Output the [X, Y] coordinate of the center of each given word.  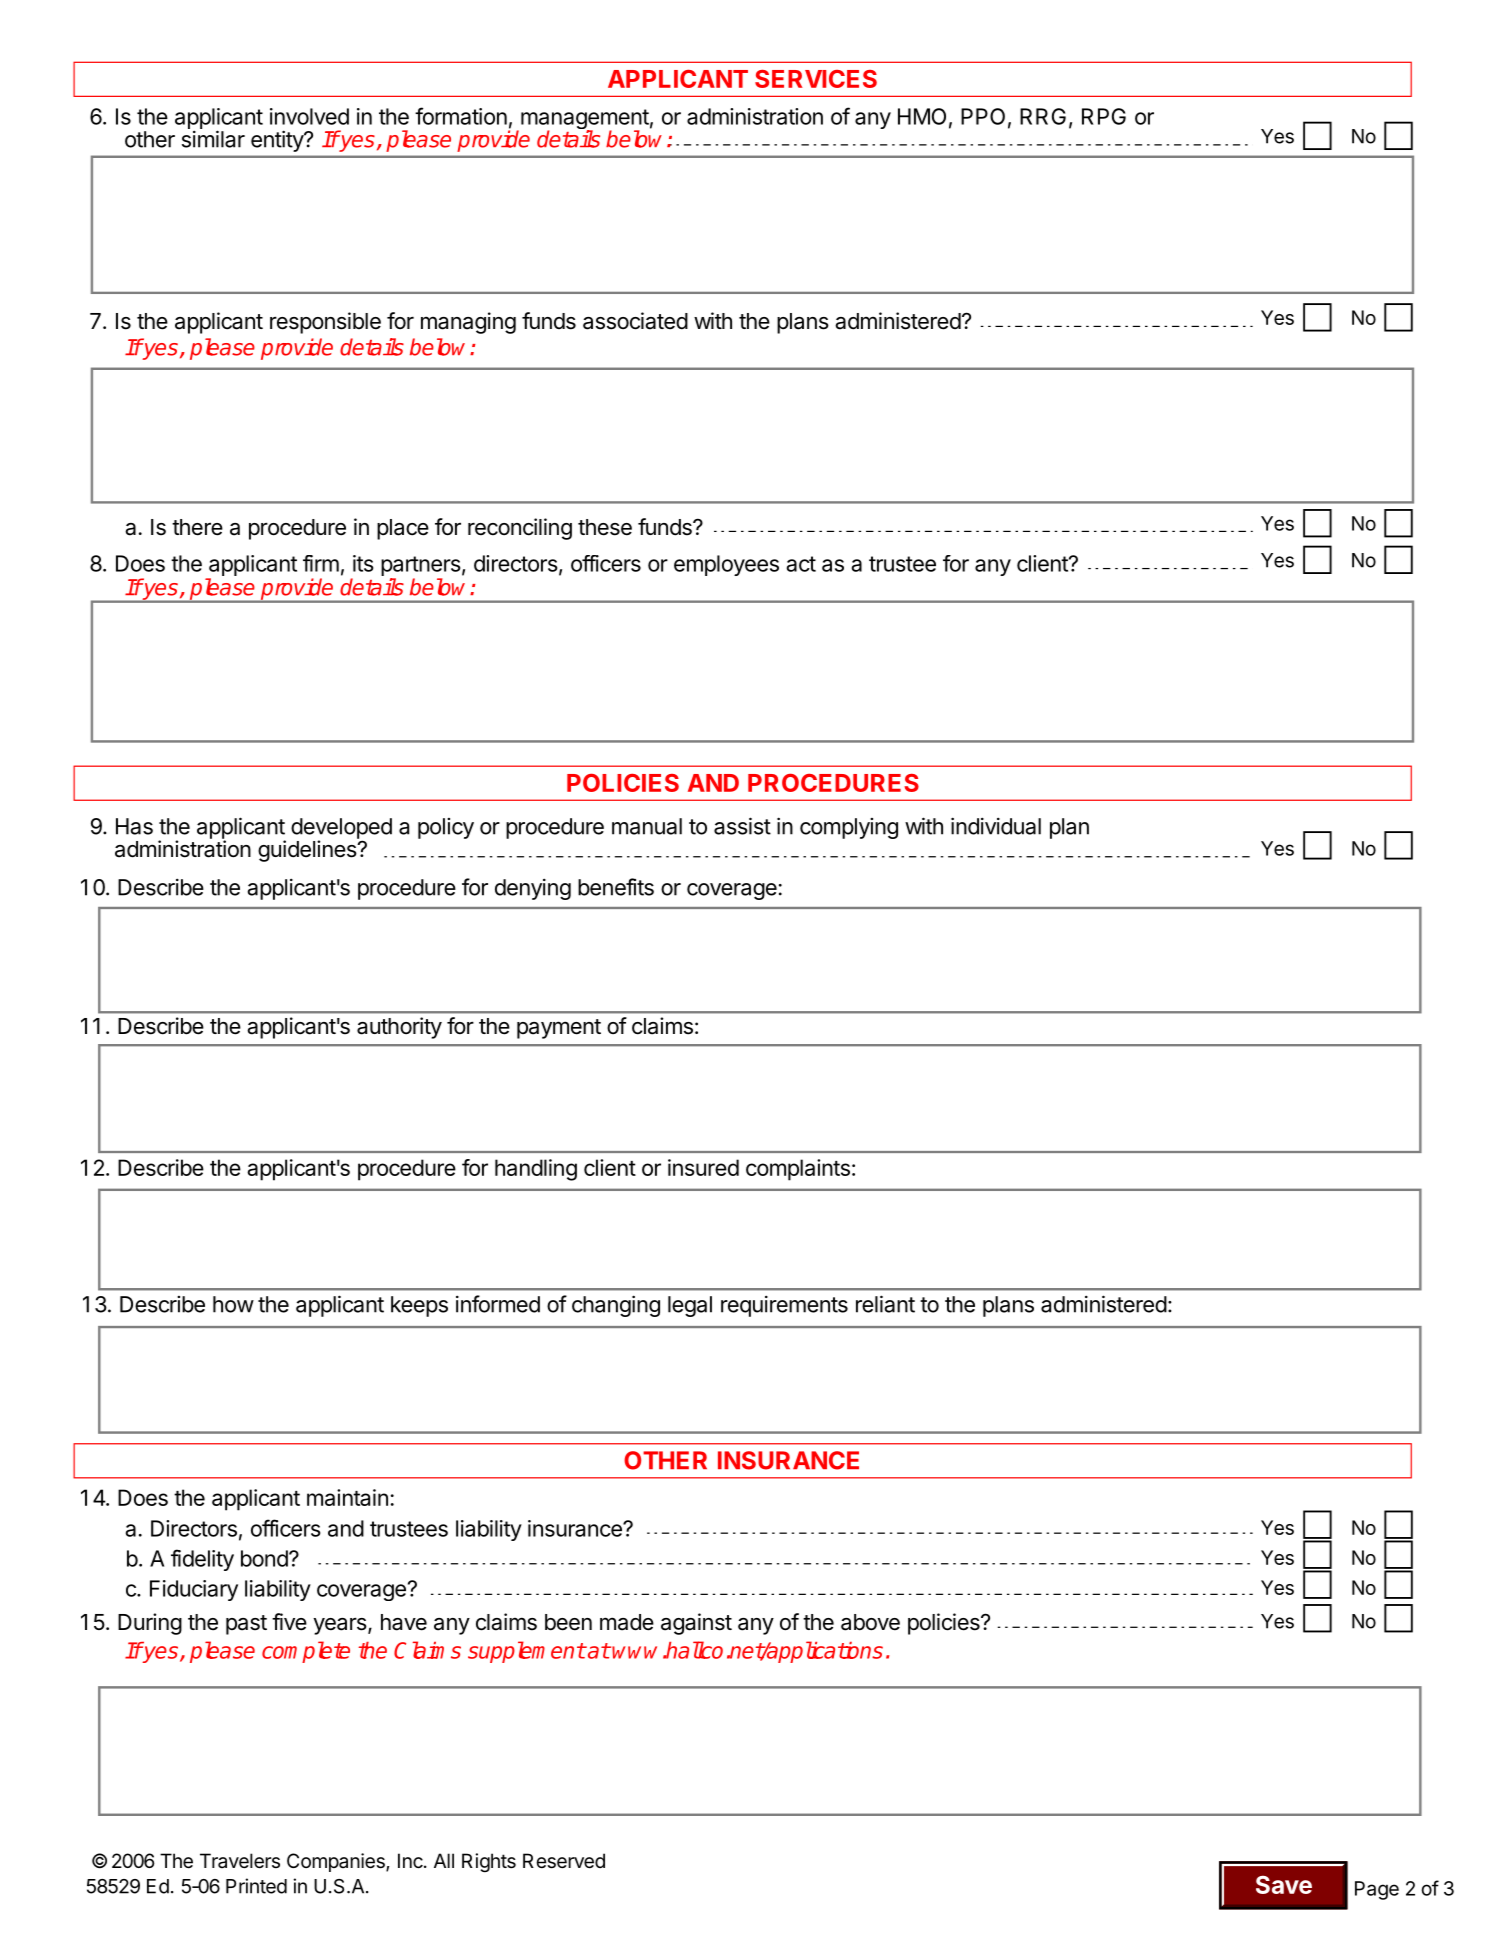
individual [996, 826]
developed [341, 829]
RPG [1104, 116]
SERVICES [816, 79]
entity [278, 141]
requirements [784, 1306]
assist [742, 826]
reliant [885, 1304]
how [233, 1304]
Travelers [240, 1861]
